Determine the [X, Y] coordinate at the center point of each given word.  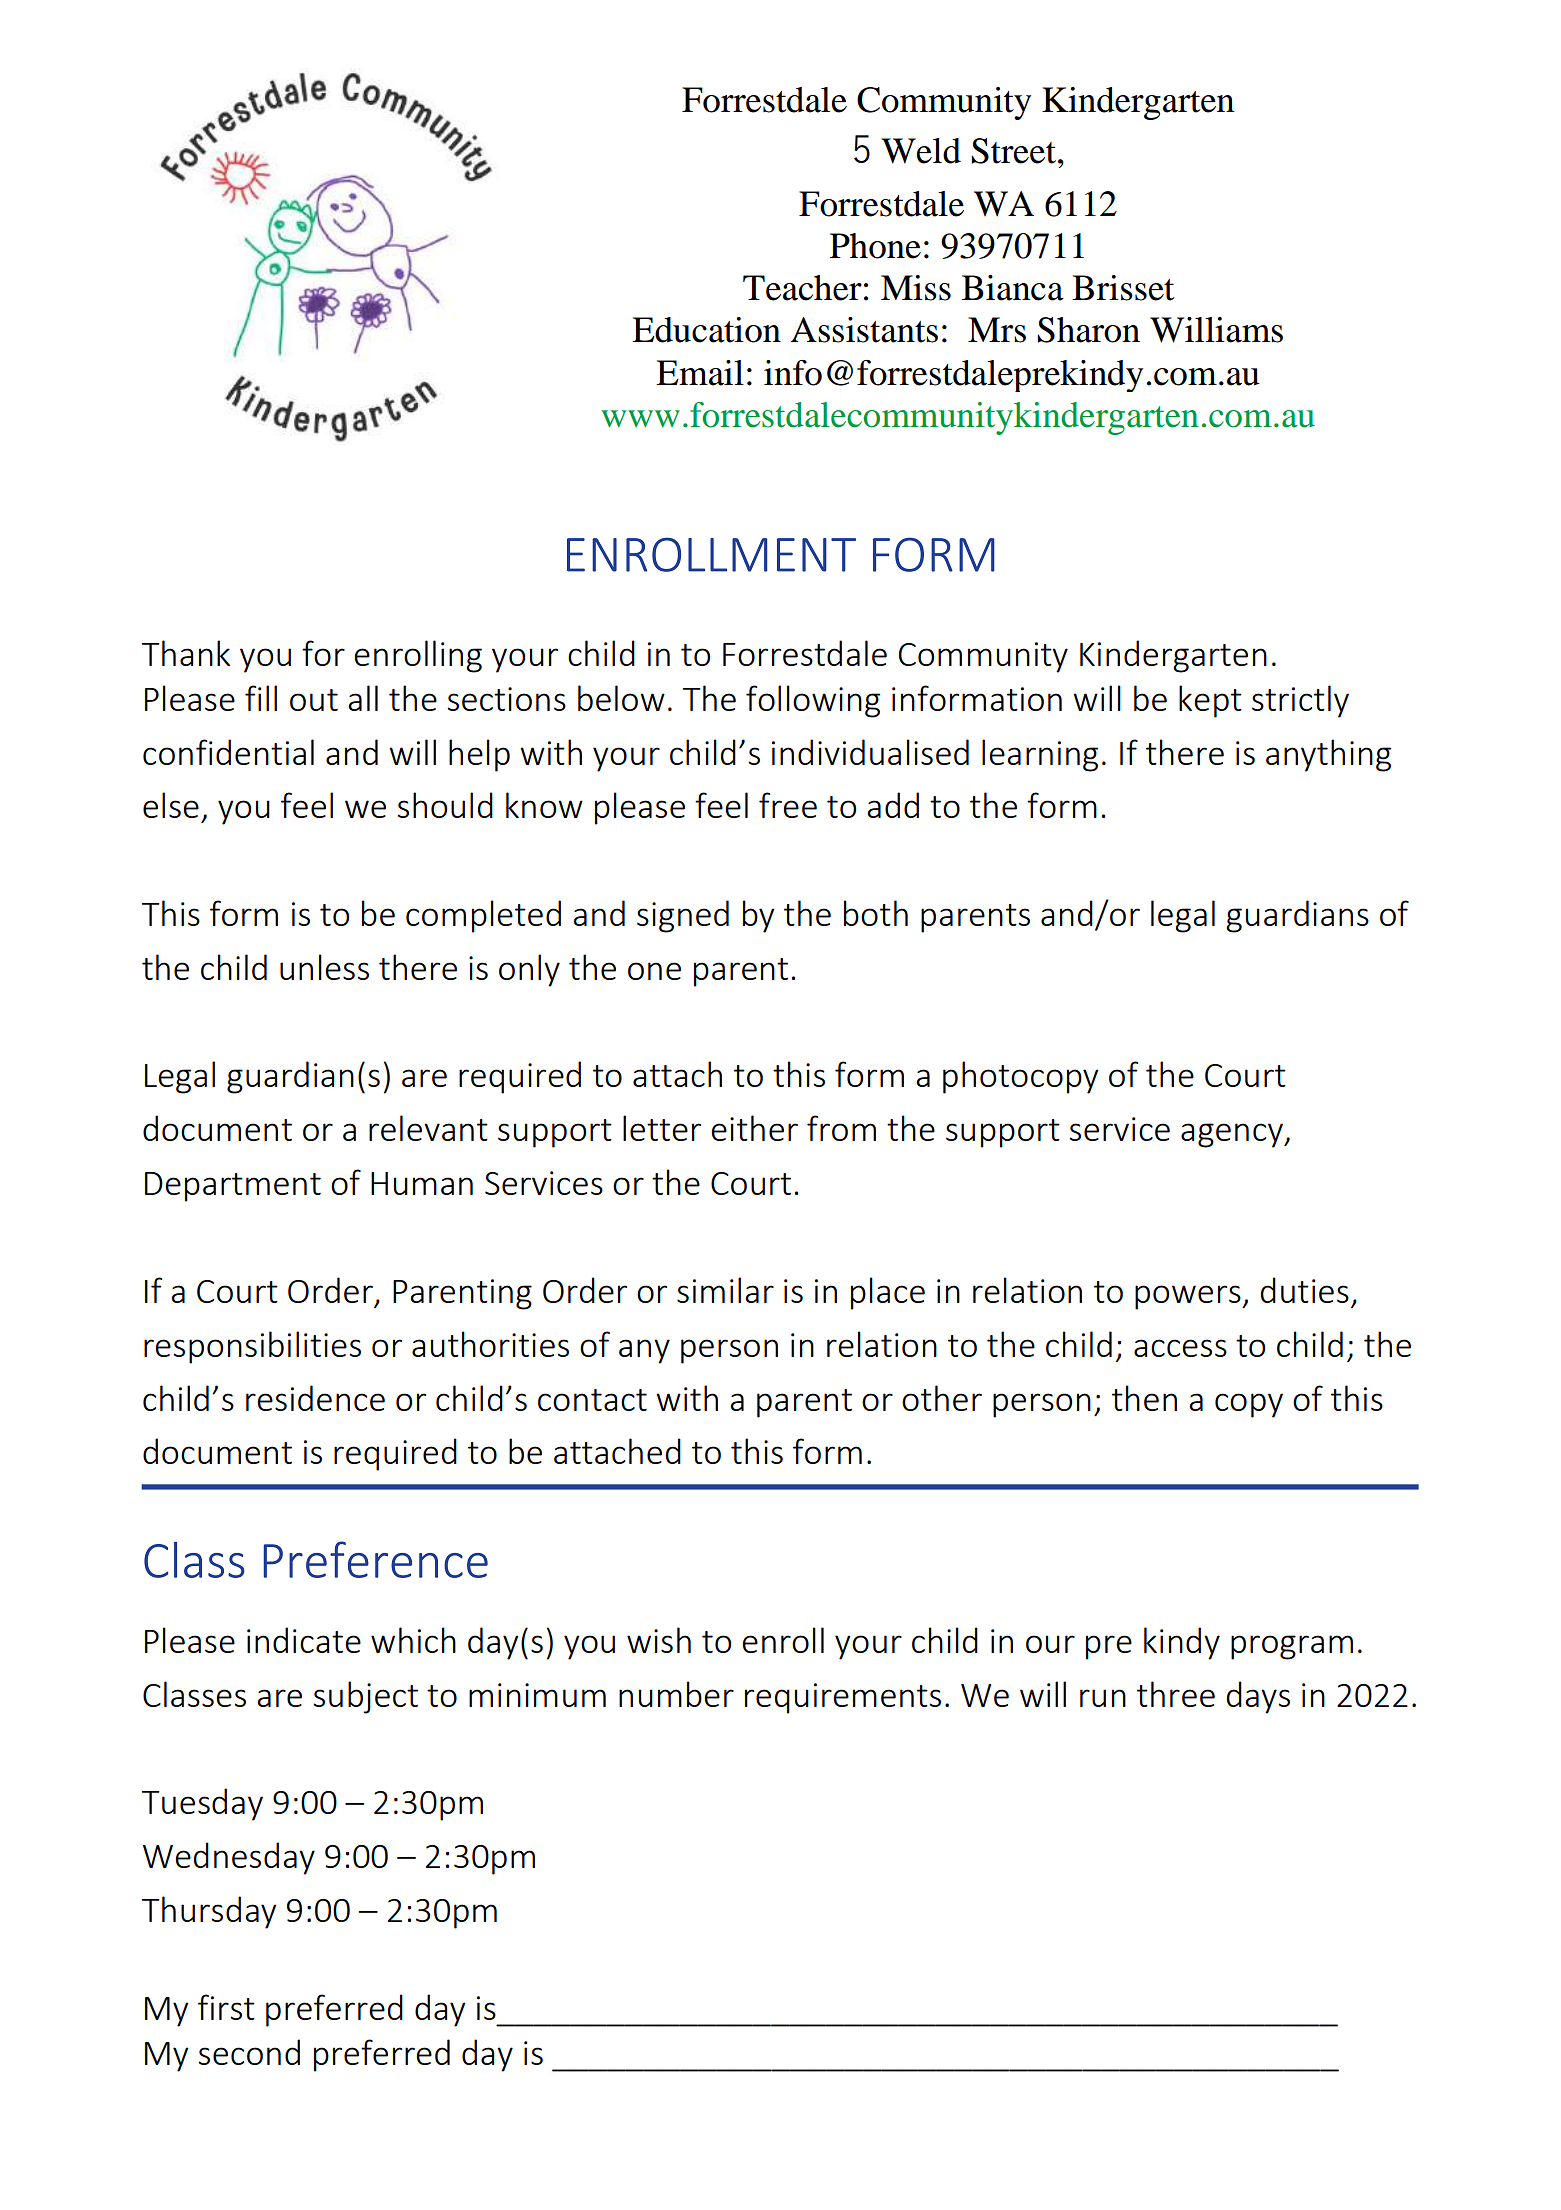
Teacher [802, 288]
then [1144, 1398]
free [788, 805]
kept [1210, 701]
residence [315, 1398]
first [226, 2007]
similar [725, 1290]
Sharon [1088, 330]
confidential [228, 752]
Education [706, 330]
